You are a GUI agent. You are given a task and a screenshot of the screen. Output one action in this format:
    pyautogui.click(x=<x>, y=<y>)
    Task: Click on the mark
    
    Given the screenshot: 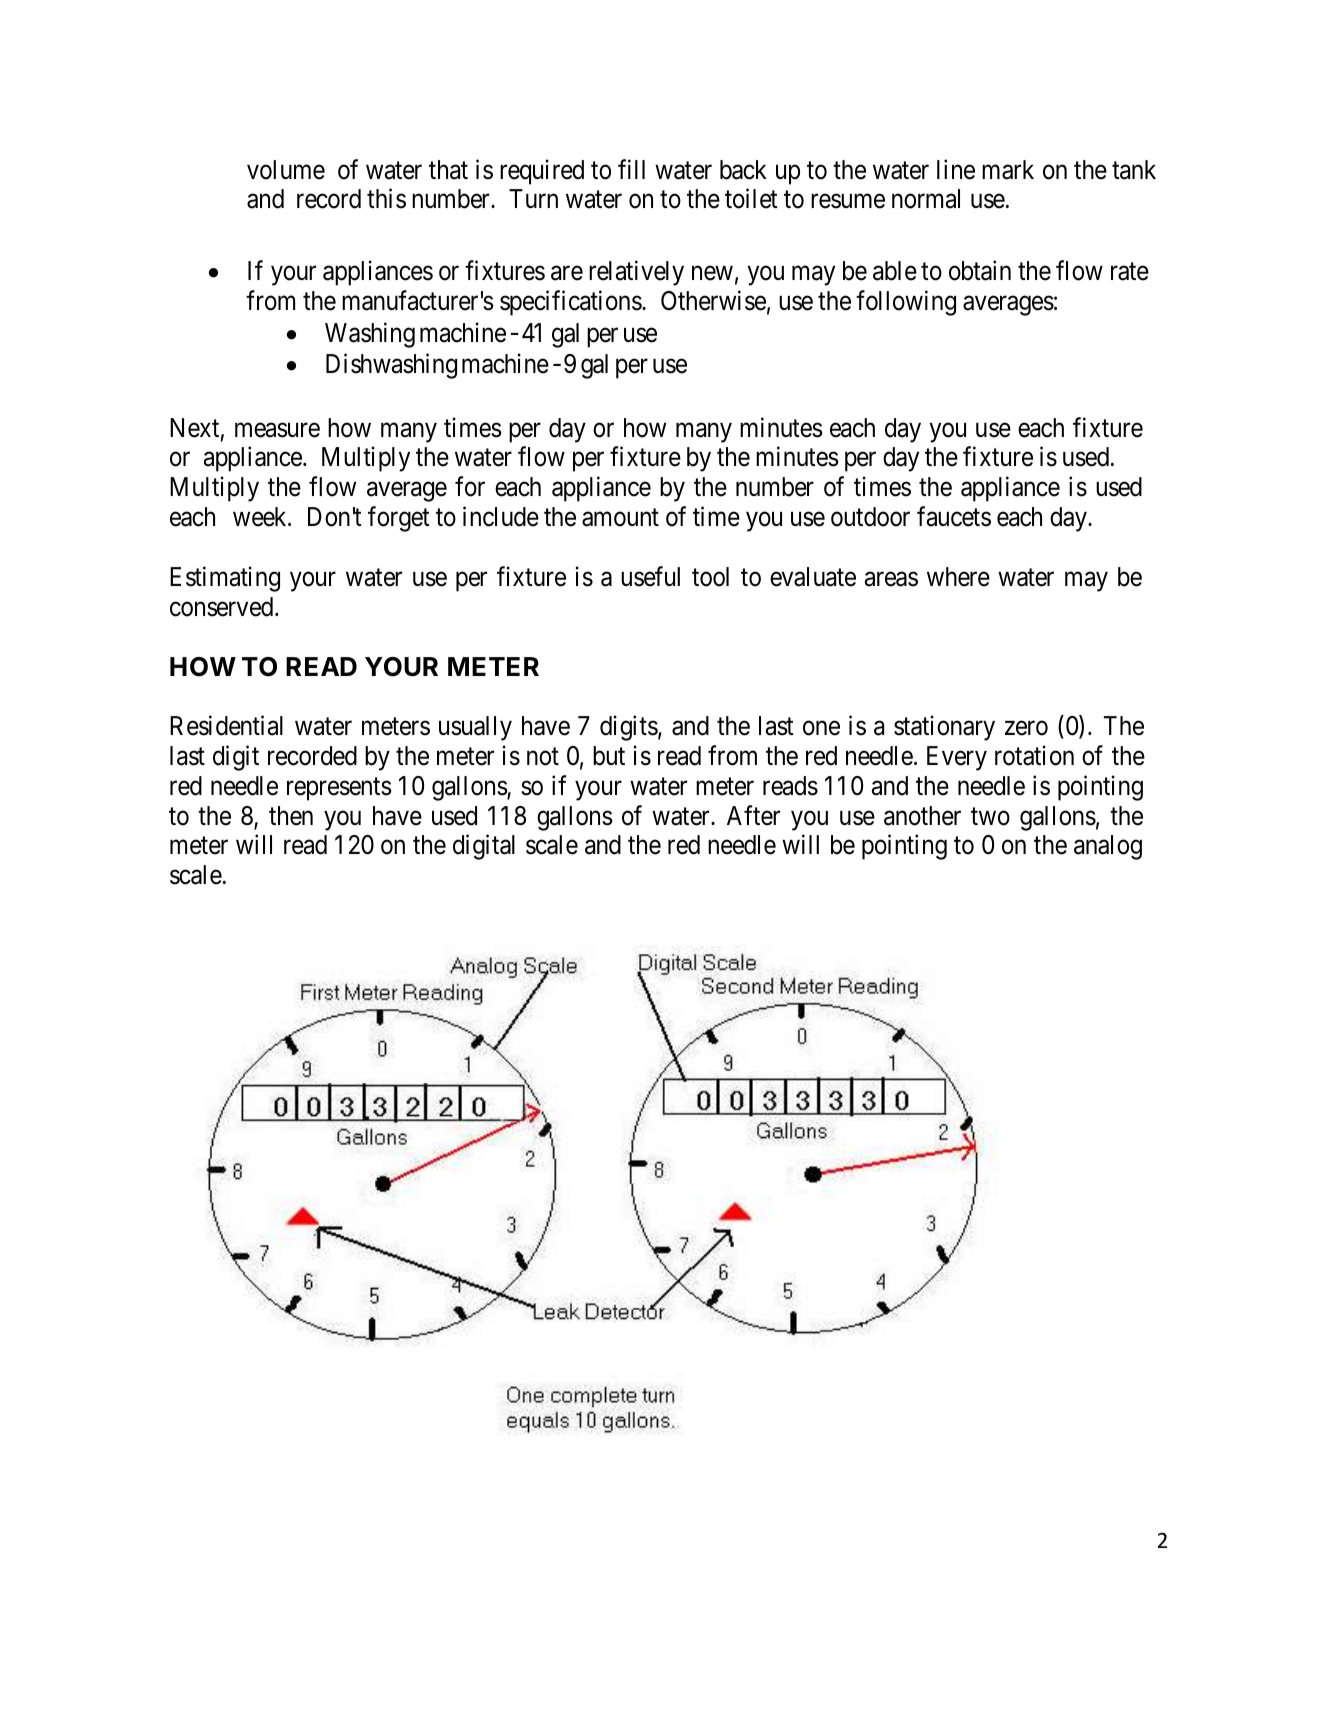 What is the action you would take?
    pyautogui.click(x=1008, y=170)
